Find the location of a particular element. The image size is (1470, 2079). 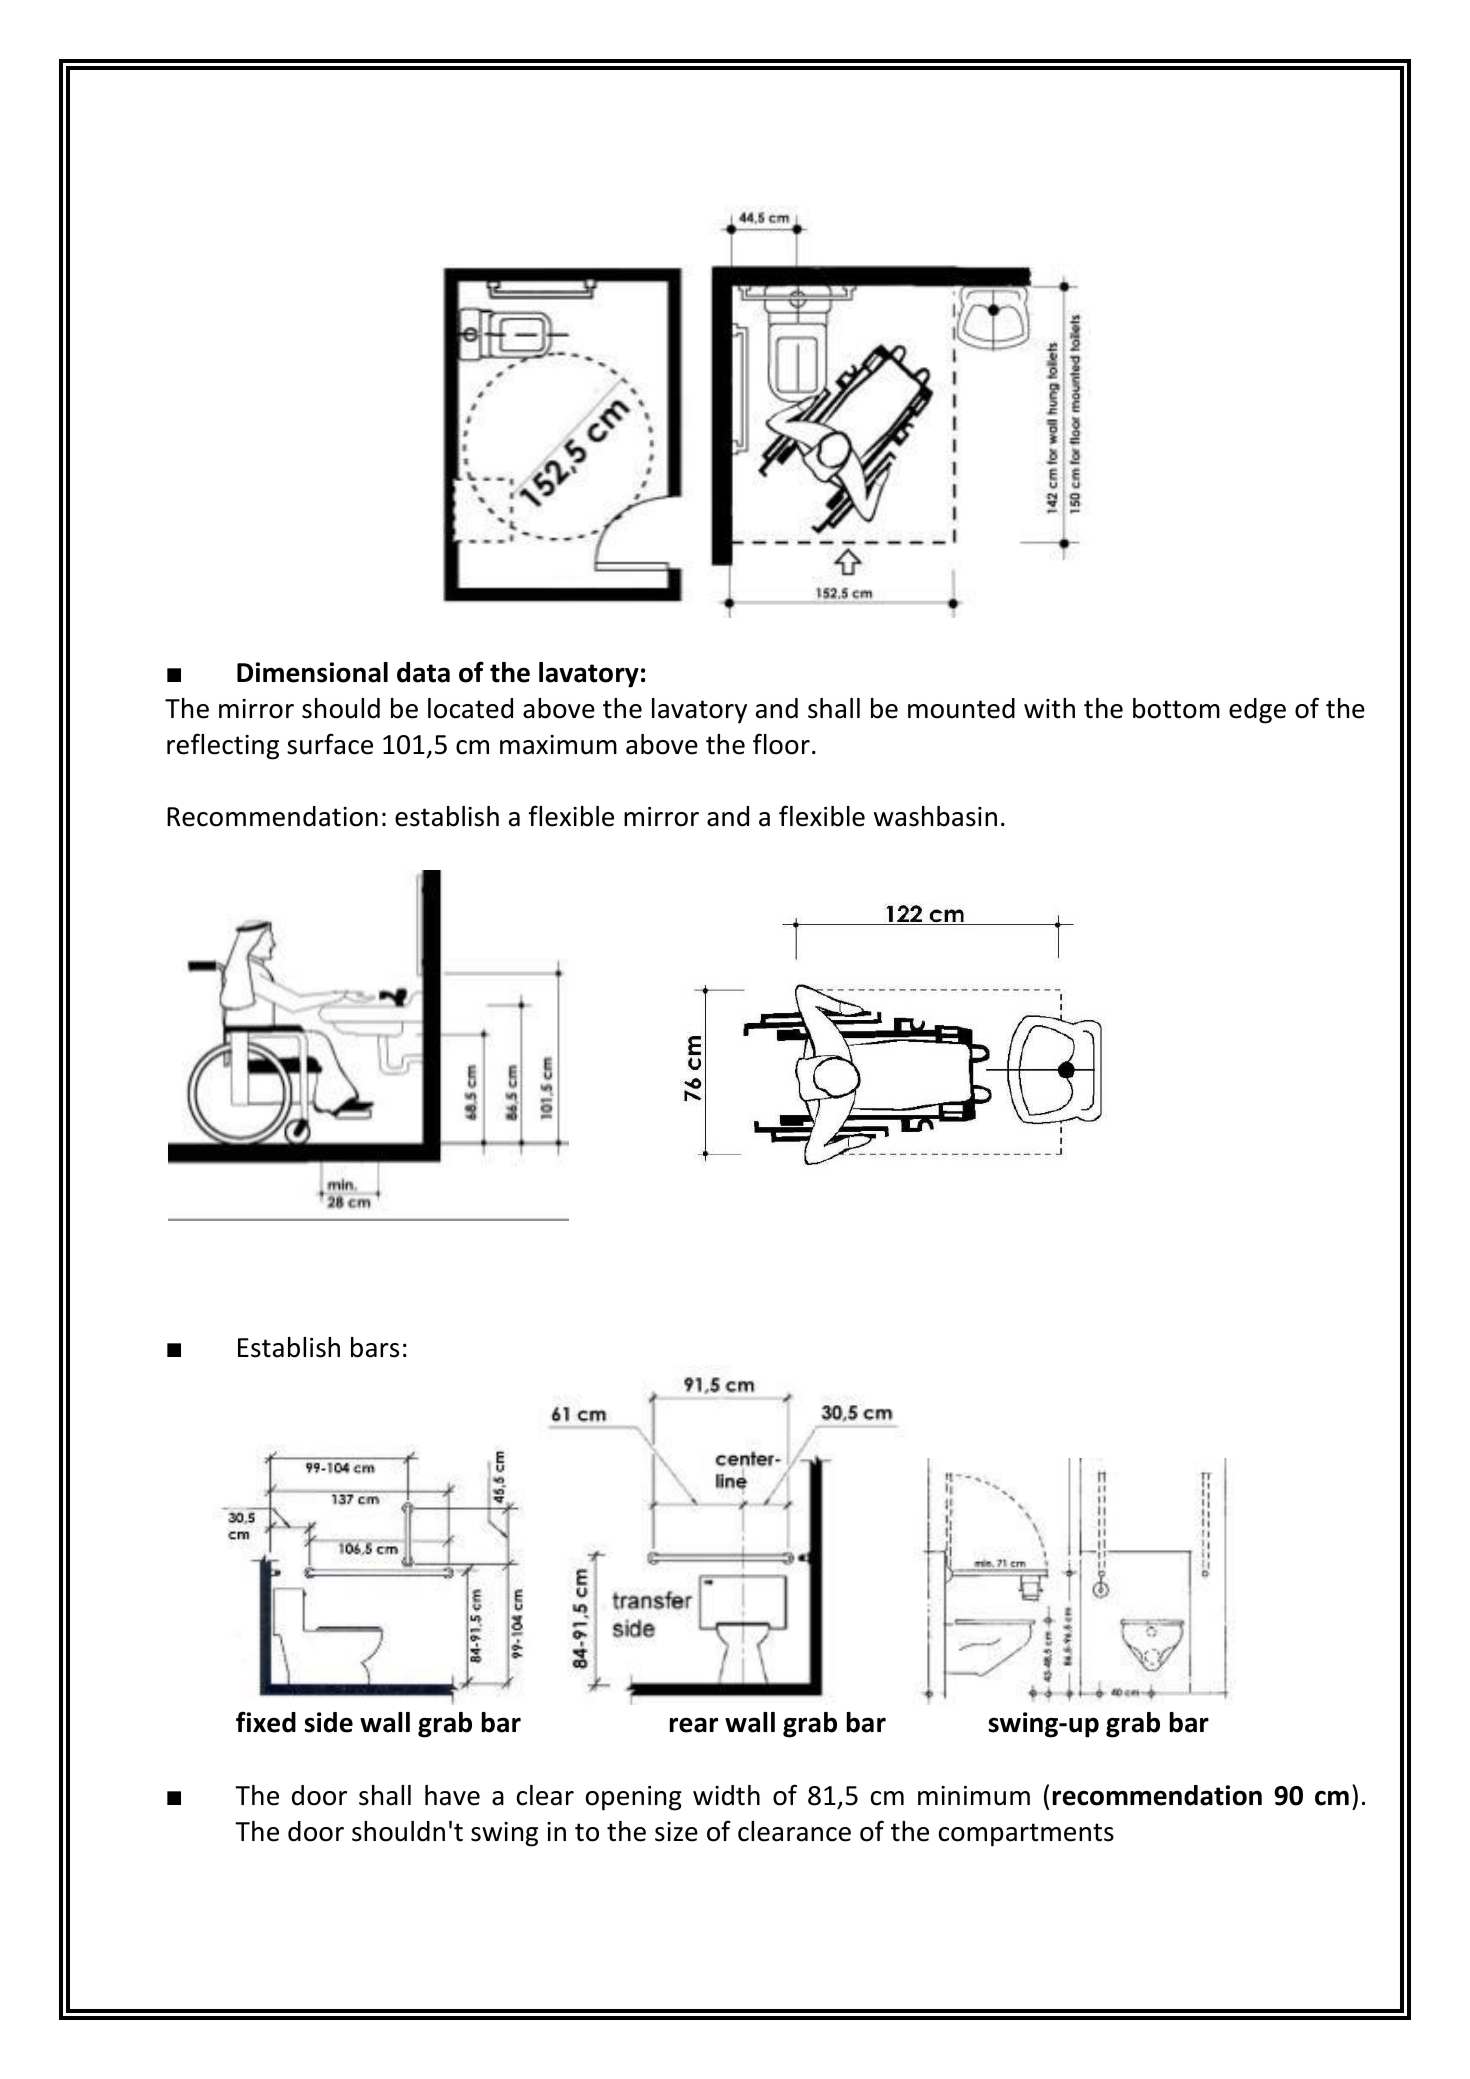

maximum is located at coordinates (558, 745).
